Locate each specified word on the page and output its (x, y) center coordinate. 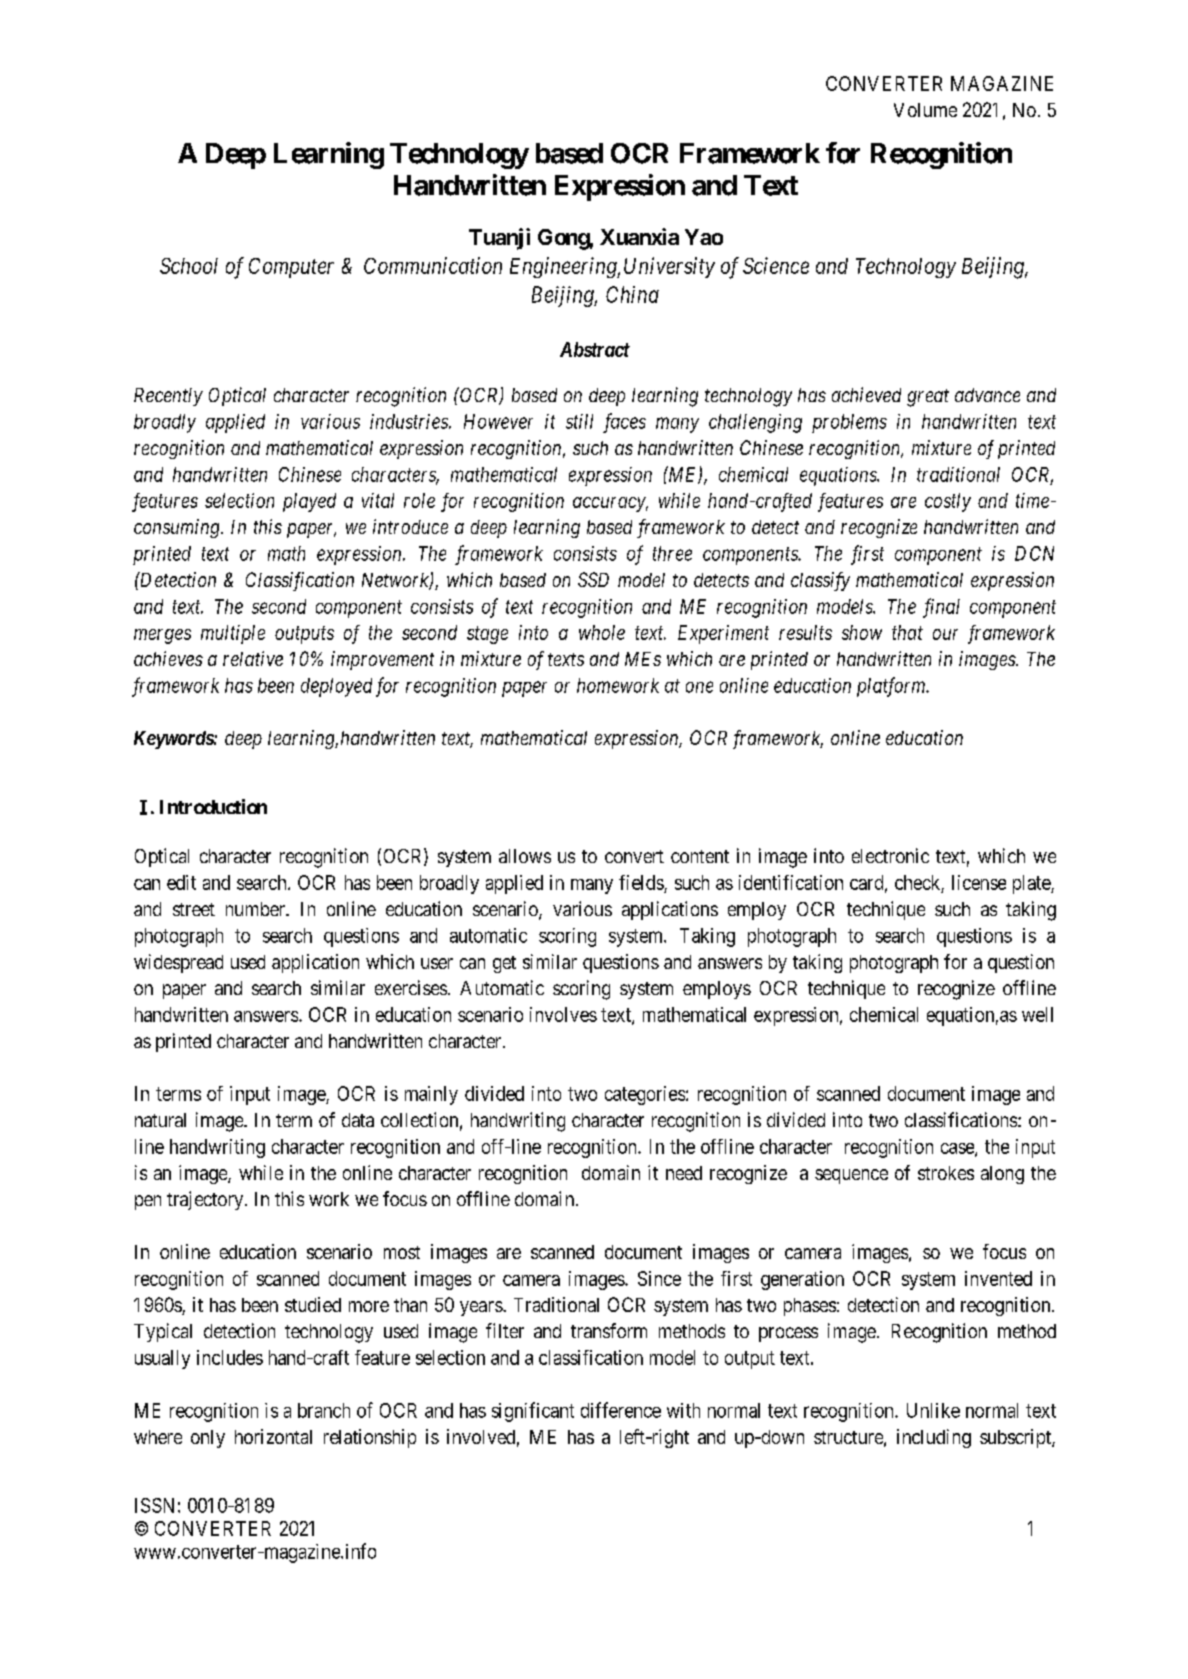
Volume (925, 110)
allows (525, 856)
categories (645, 1095)
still (579, 421)
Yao (704, 237)
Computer (291, 268)
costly (948, 502)
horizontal (273, 1436)
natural (160, 1120)
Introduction (213, 806)
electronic (890, 855)
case (958, 1149)
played (309, 502)
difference (621, 1410)
